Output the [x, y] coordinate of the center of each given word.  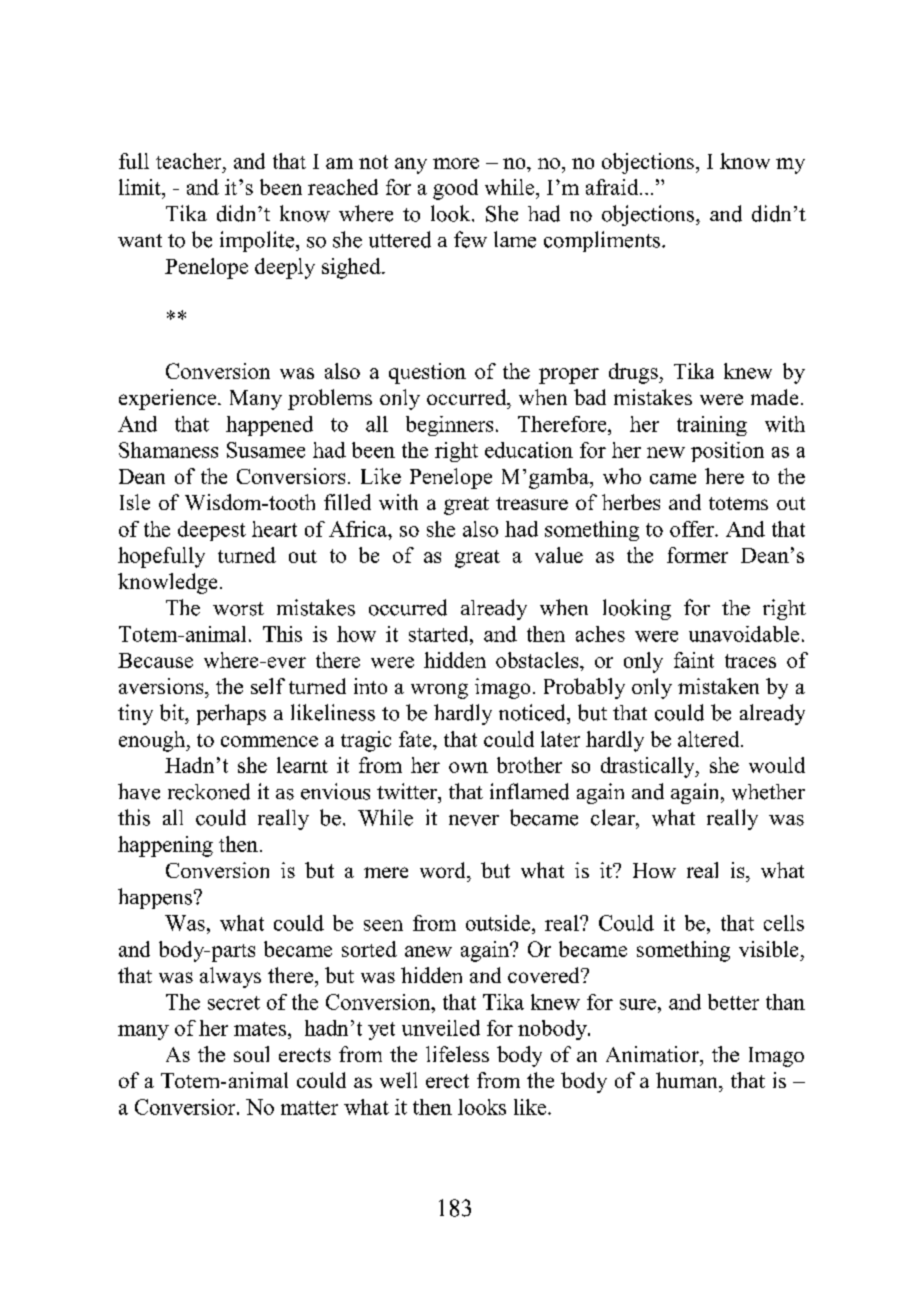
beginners [449, 426]
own [468, 767]
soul [251, 1054]
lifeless [457, 1054]
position [727, 452]
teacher [190, 161]
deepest [212, 531]
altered [710, 739]
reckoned [209, 791]
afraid [613, 187]
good [455, 189]
